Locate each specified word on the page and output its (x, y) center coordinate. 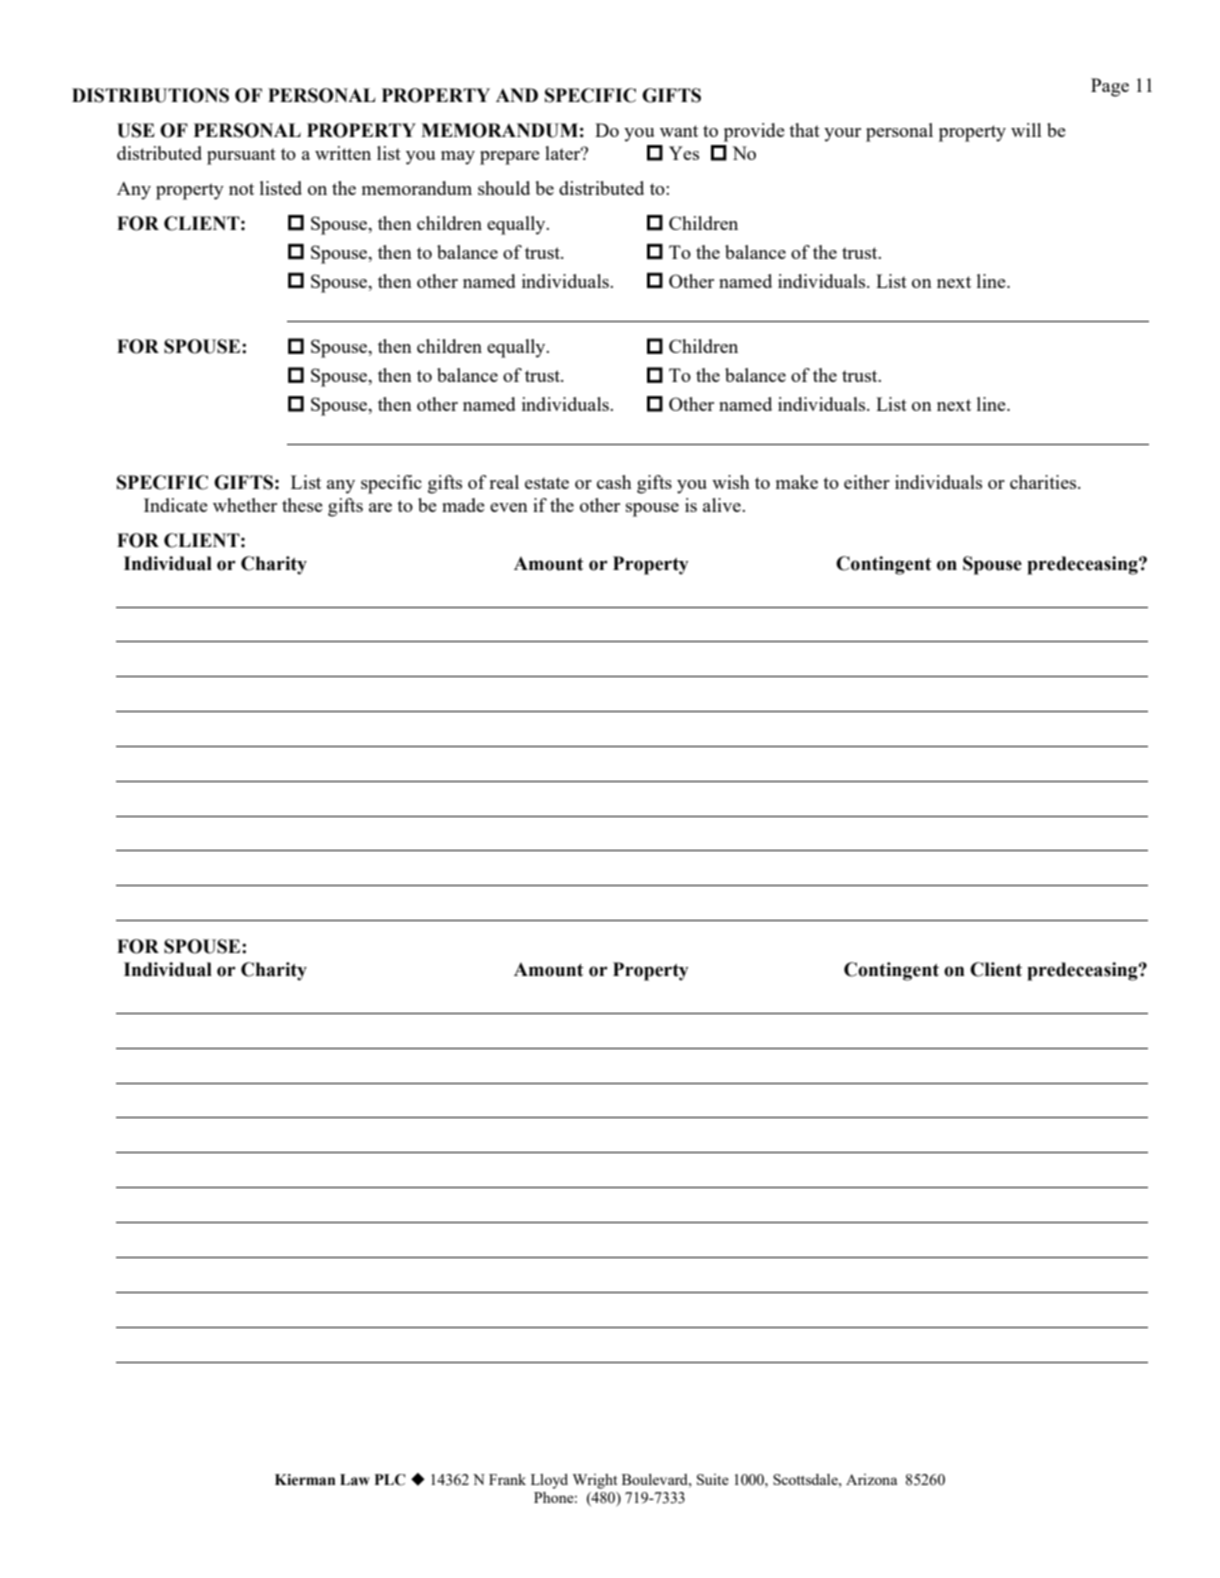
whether (245, 505)
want (679, 131)
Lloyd (549, 1481)
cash (614, 482)
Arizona (871, 1479)
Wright (595, 1481)
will (1026, 130)
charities (1044, 482)
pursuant (241, 156)
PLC (390, 1480)
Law (355, 1480)
